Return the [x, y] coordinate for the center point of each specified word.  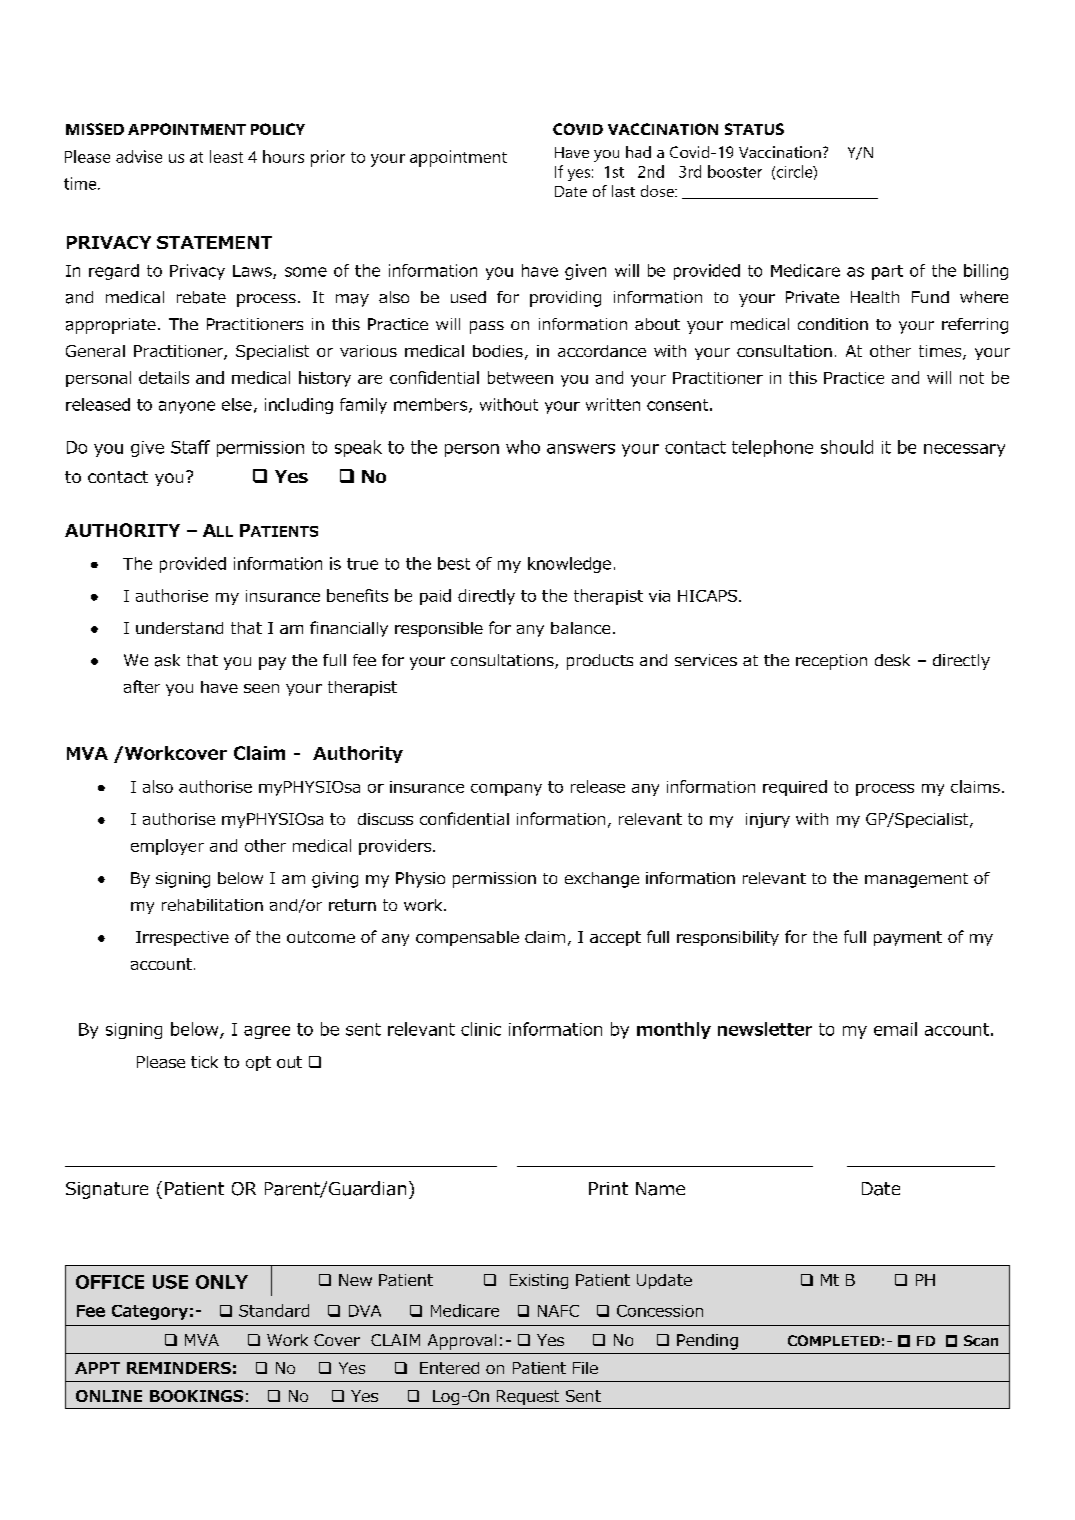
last [623, 191]
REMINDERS [179, 1368]
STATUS [754, 129]
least [226, 156]
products [600, 662]
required [795, 788]
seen [261, 688]
